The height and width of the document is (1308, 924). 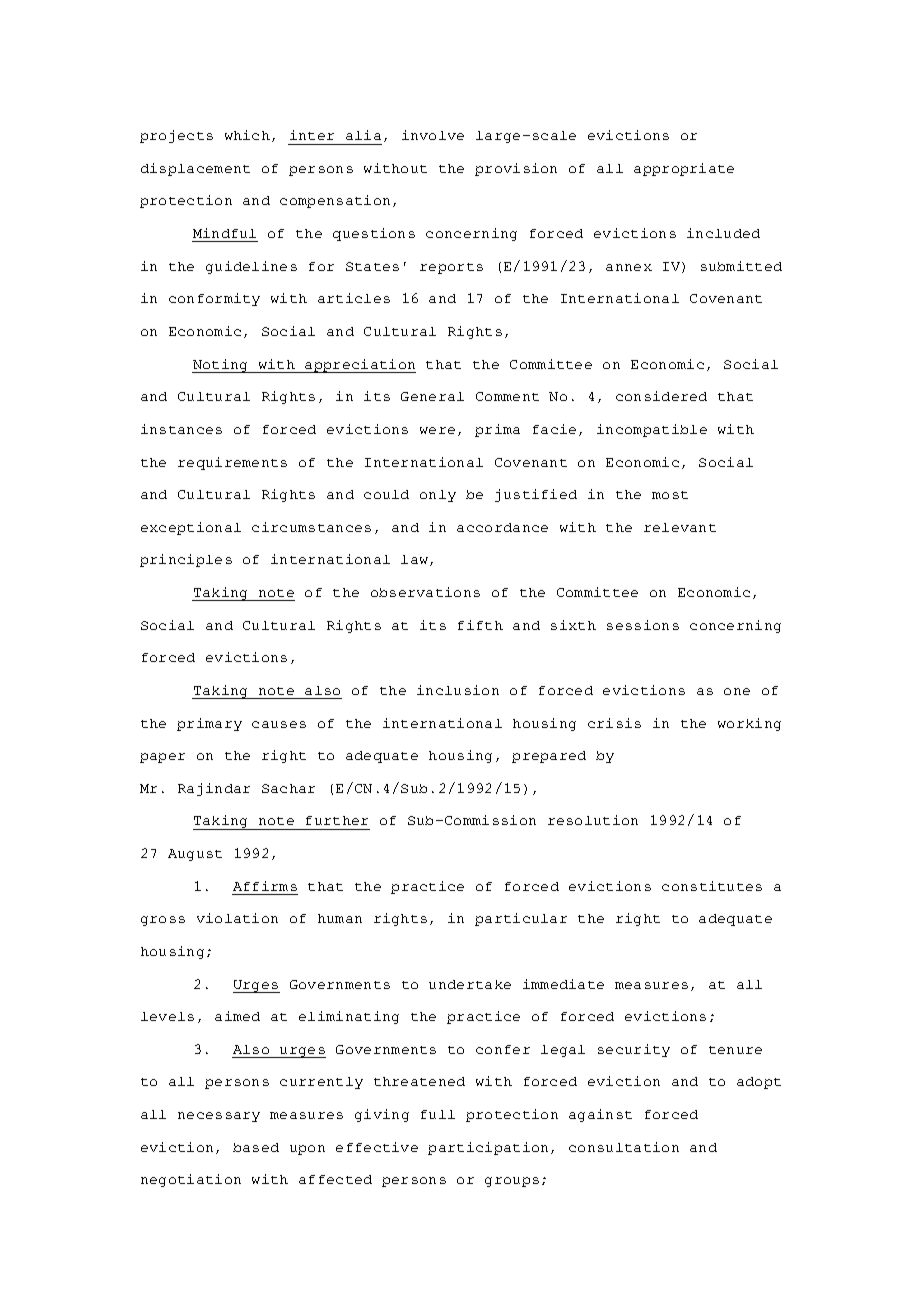 I want to click on considered, so click(x=661, y=396).
